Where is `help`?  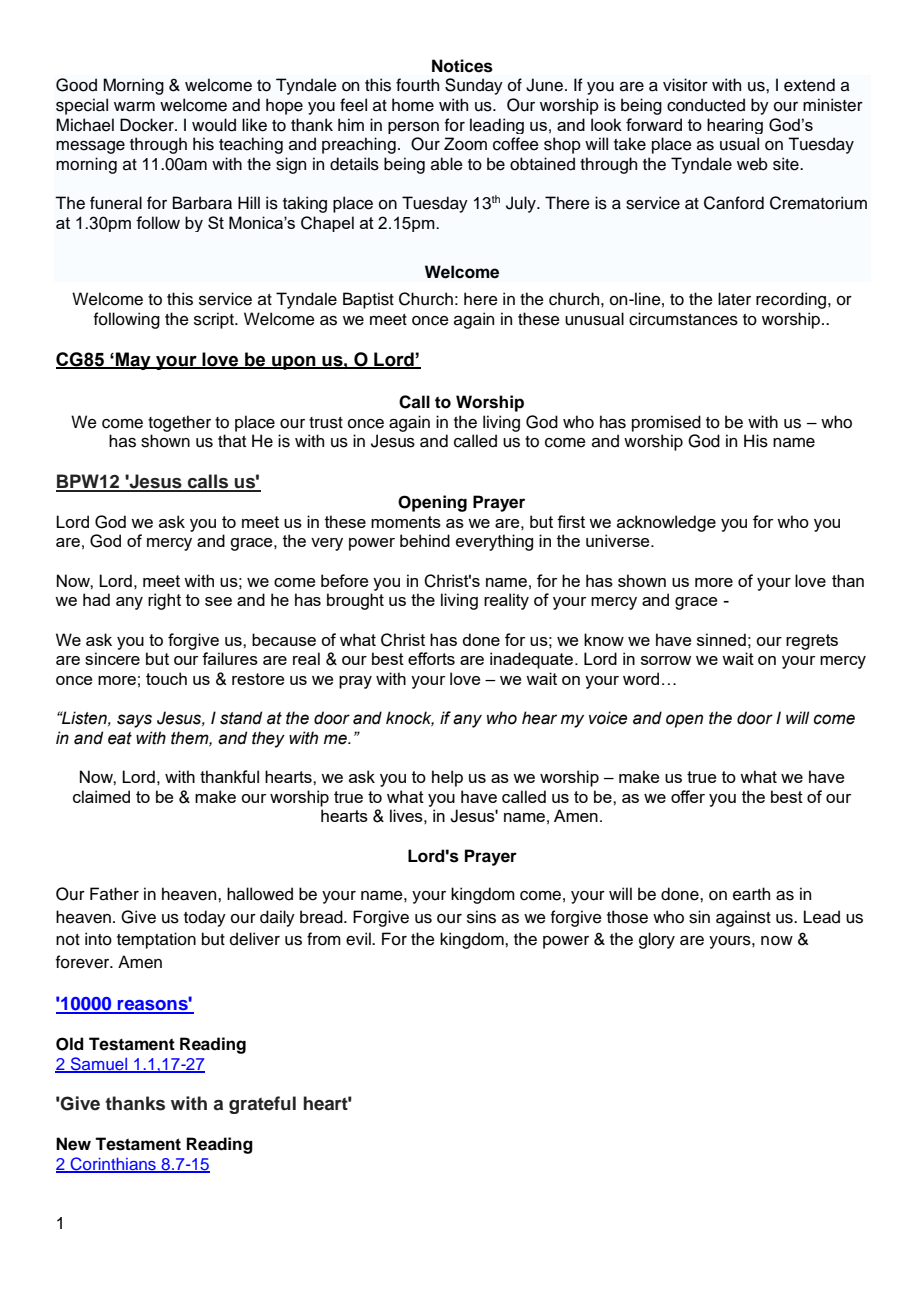 help is located at coordinates (447, 778).
